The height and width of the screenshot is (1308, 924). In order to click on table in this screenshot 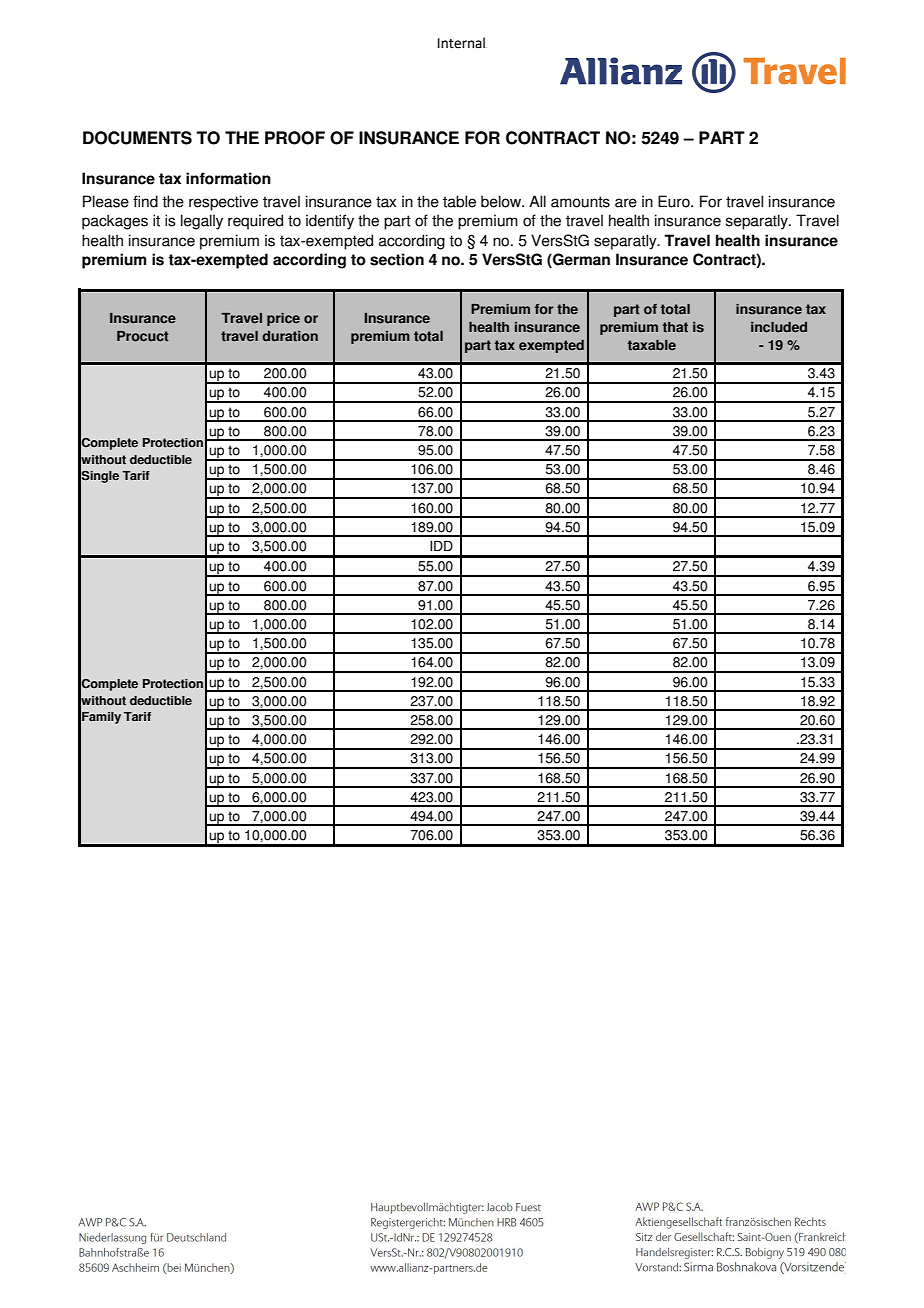, I will do `click(459, 201)`.
